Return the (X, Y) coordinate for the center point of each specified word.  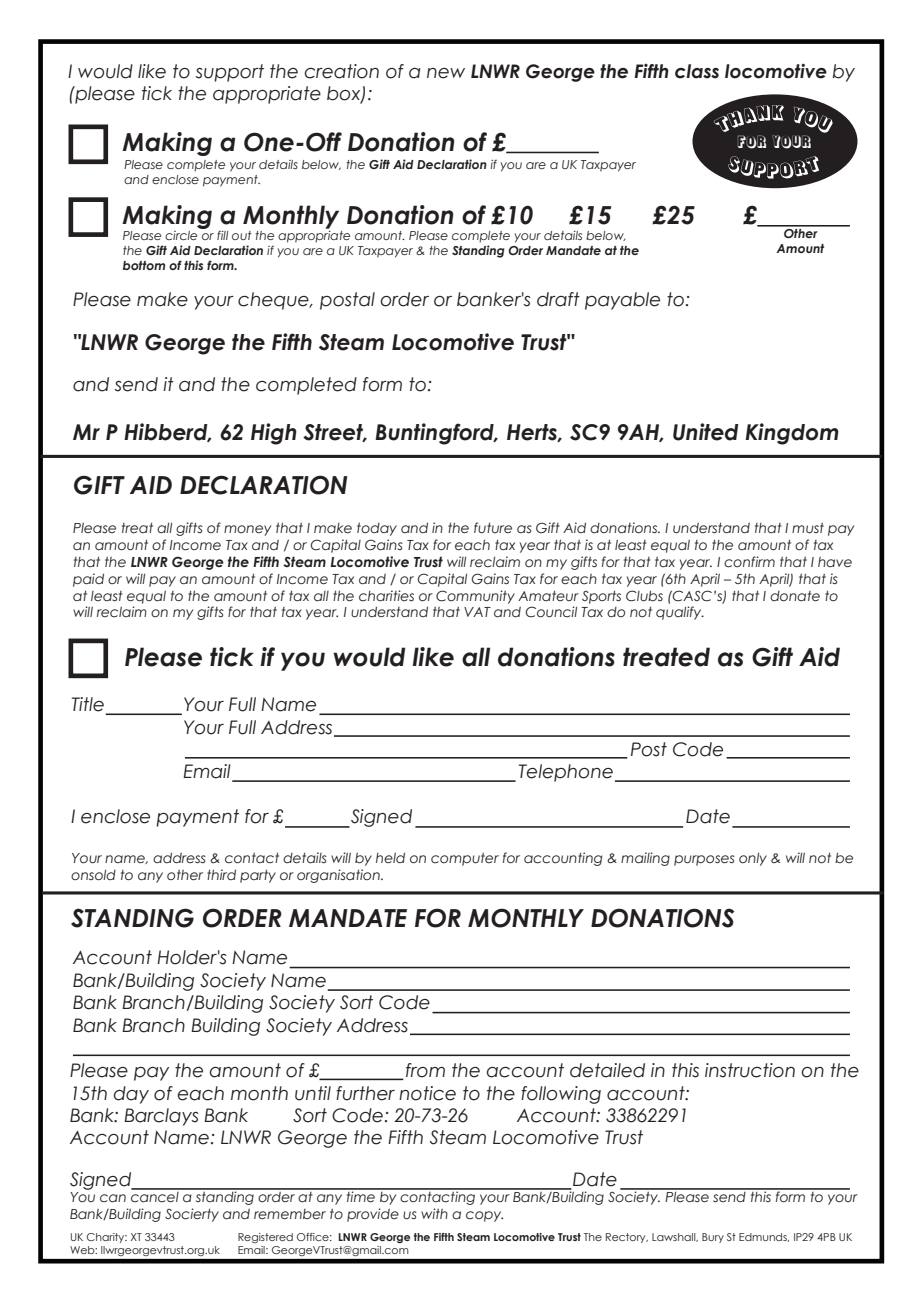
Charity (107, 1238)
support (230, 73)
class (697, 71)
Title (88, 704)
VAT (477, 612)
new (446, 73)
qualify (680, 613)
